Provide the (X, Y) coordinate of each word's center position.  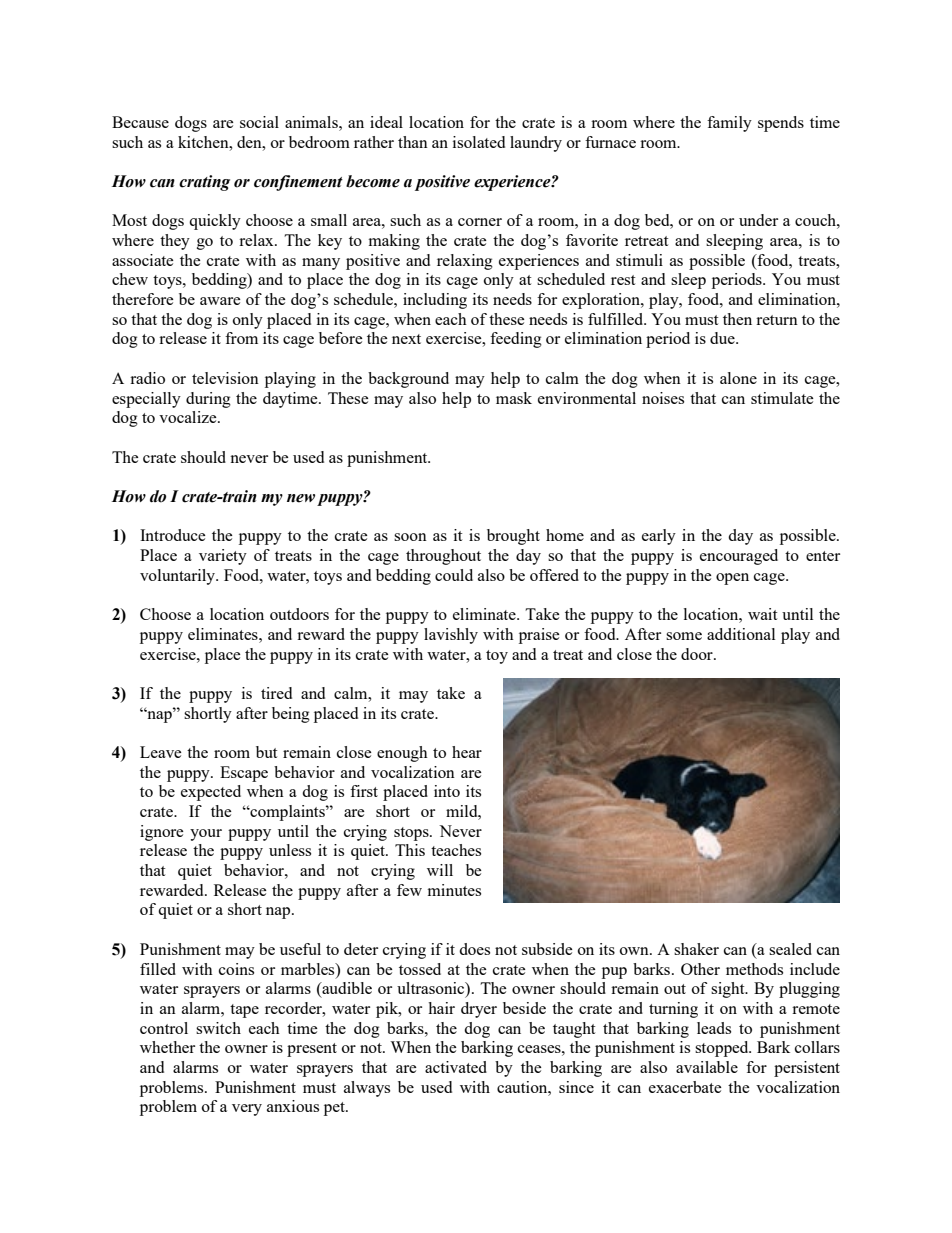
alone (738, 378)
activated (456, 1067)
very (247, 1110)
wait (762, 614)
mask (514, 398)
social (259, 122)
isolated (479, 142)
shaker (696, 949)
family (729, 124)
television (225, 378)
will (440, 870)
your (206, 835)
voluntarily (179, 577)
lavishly (451, 636)
